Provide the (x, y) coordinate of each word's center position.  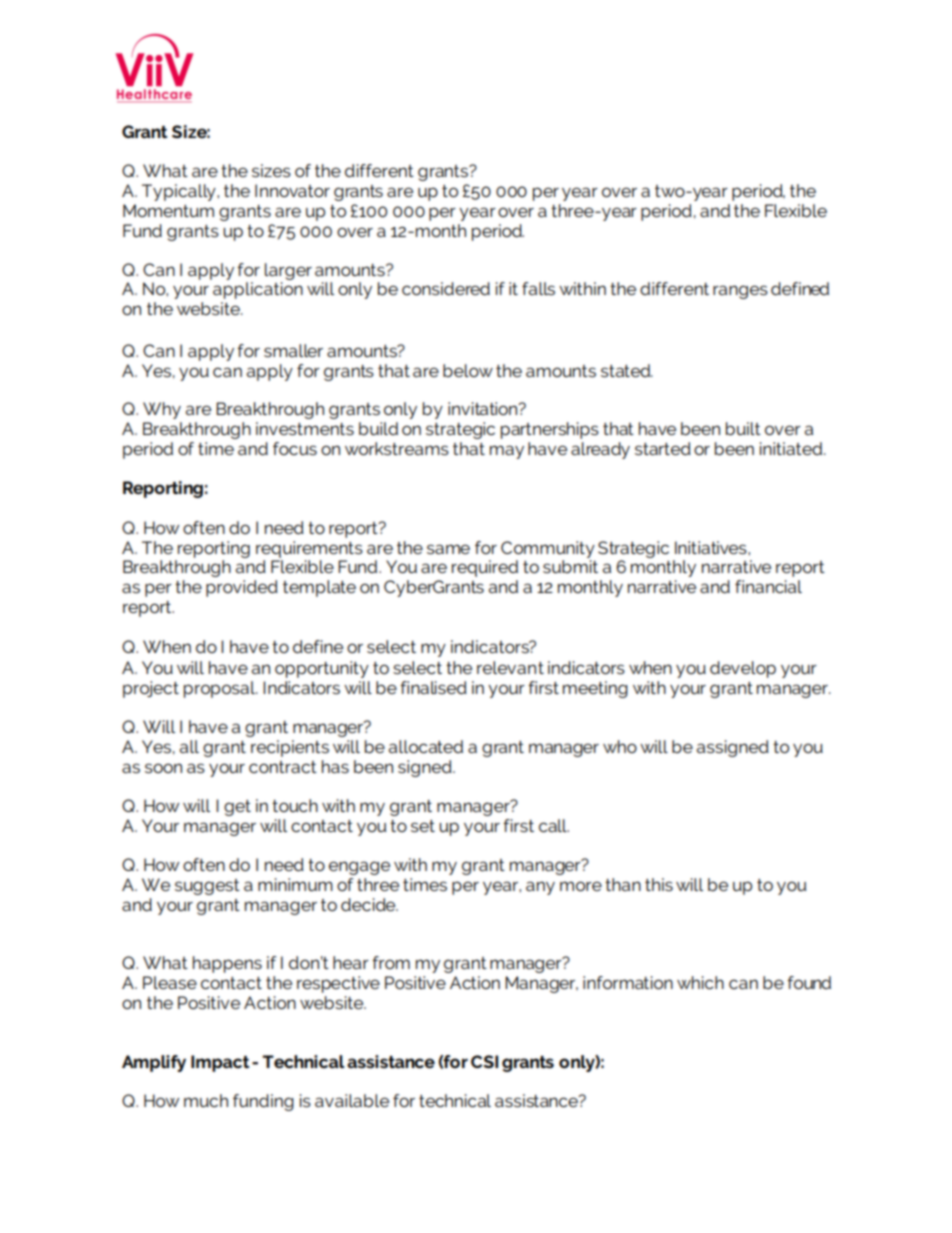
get (237, 808)
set (423, 826)
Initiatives (712, 547)
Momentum (168, 210)
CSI (484, 1061)
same (448, 549)
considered (446, 288)
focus (295, 448)
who (620, 746)
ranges (740, 292)
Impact (220, 1063)
